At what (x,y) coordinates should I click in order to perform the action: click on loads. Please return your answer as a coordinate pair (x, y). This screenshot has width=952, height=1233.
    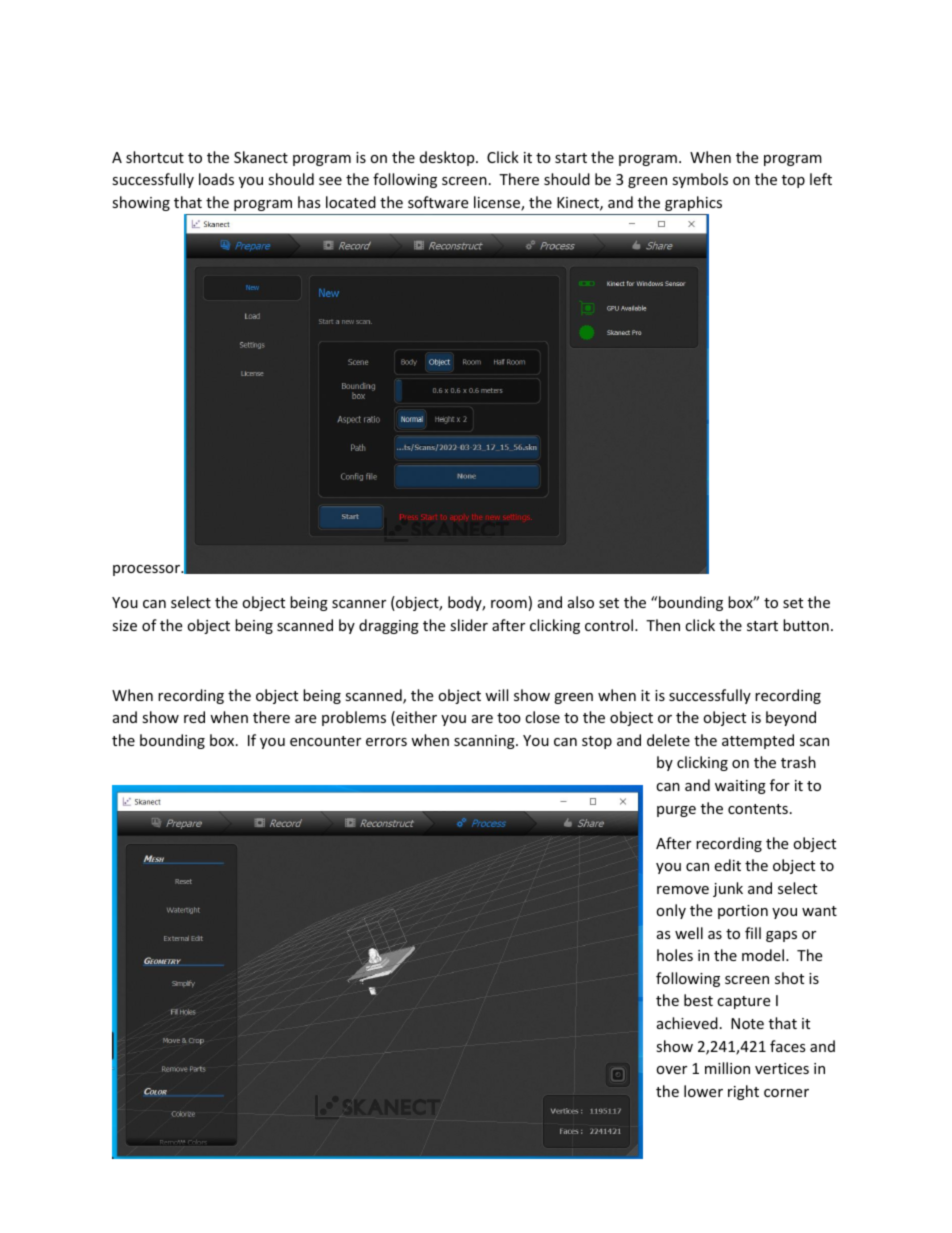
    Looking at the image, I should click on (216, 179).
